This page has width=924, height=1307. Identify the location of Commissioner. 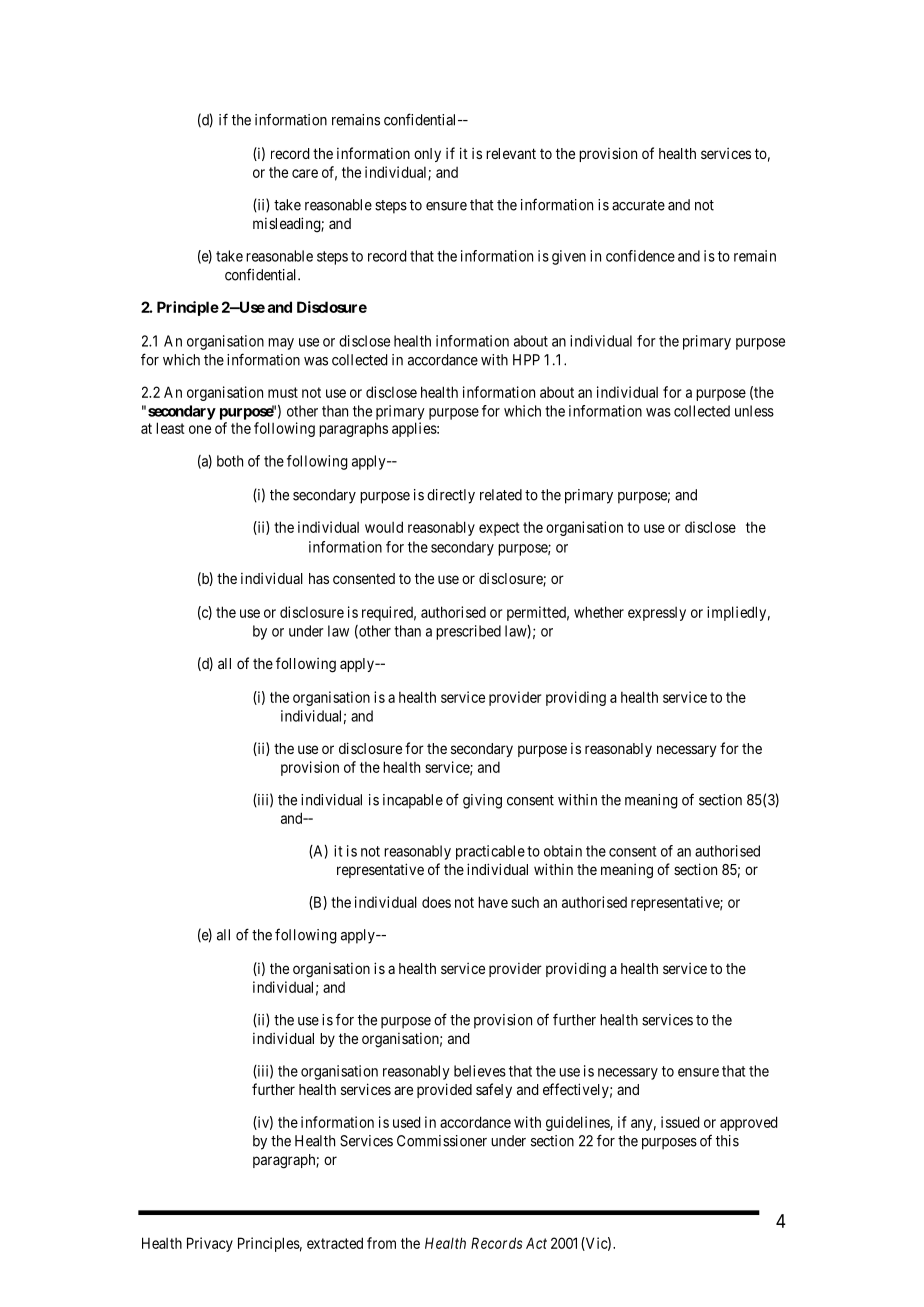
(442, 1141).
